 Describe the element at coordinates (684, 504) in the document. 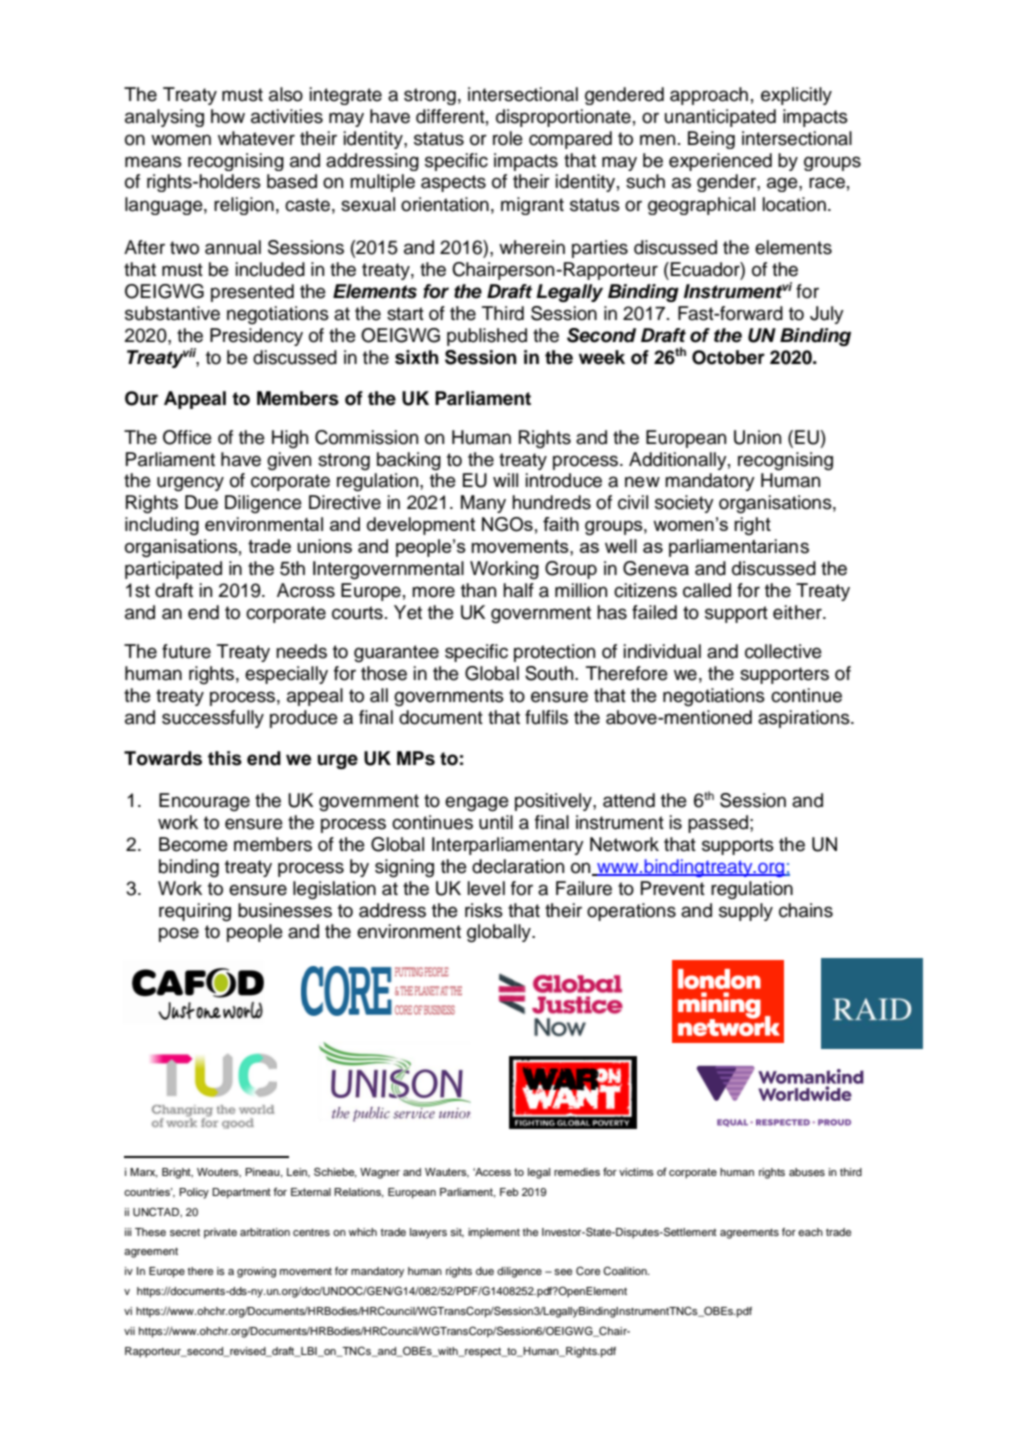

I see `society` at that location.
